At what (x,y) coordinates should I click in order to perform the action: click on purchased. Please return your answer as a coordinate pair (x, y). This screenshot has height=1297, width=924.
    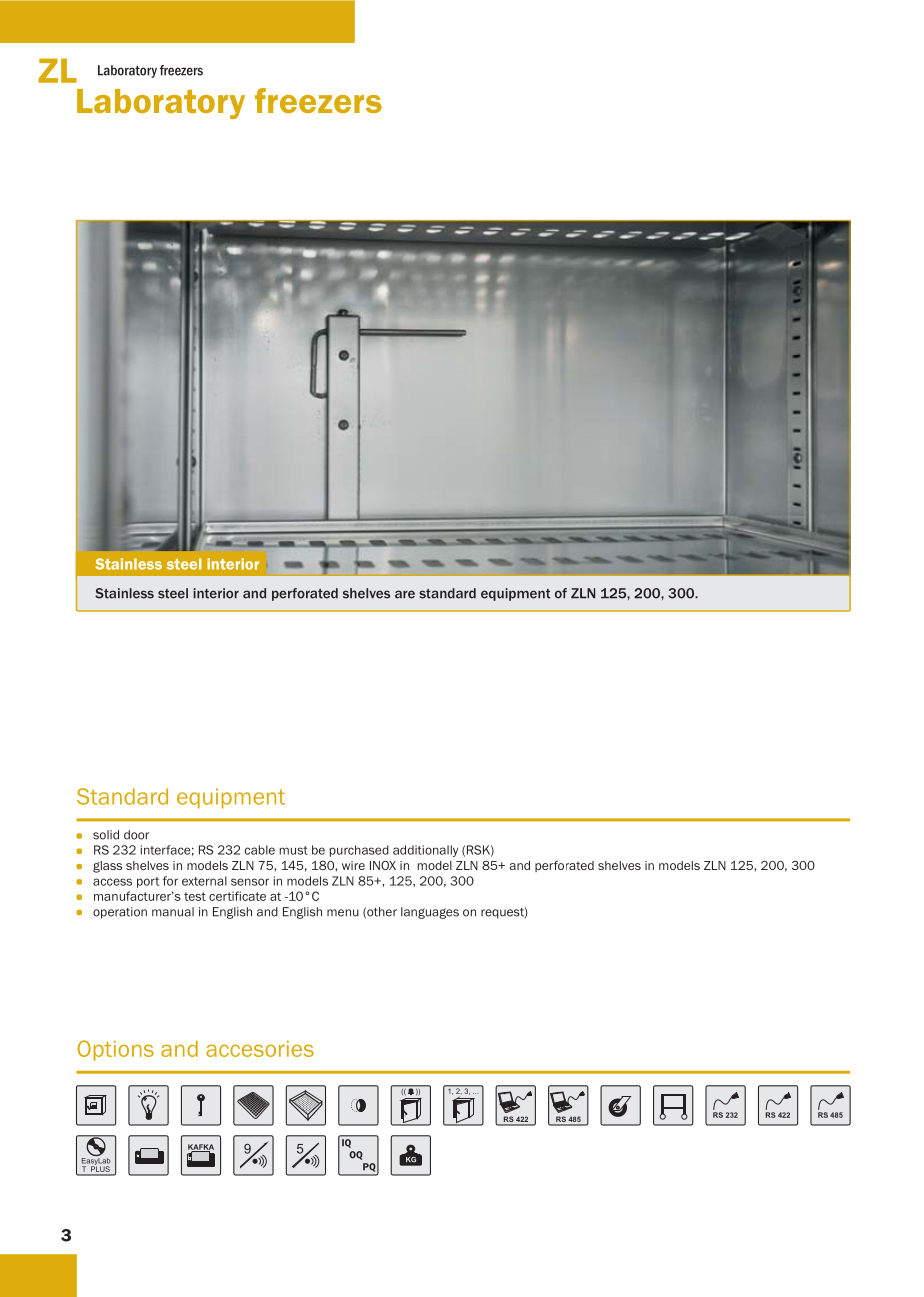
    Looking at the image, I should click on (359, 851).
